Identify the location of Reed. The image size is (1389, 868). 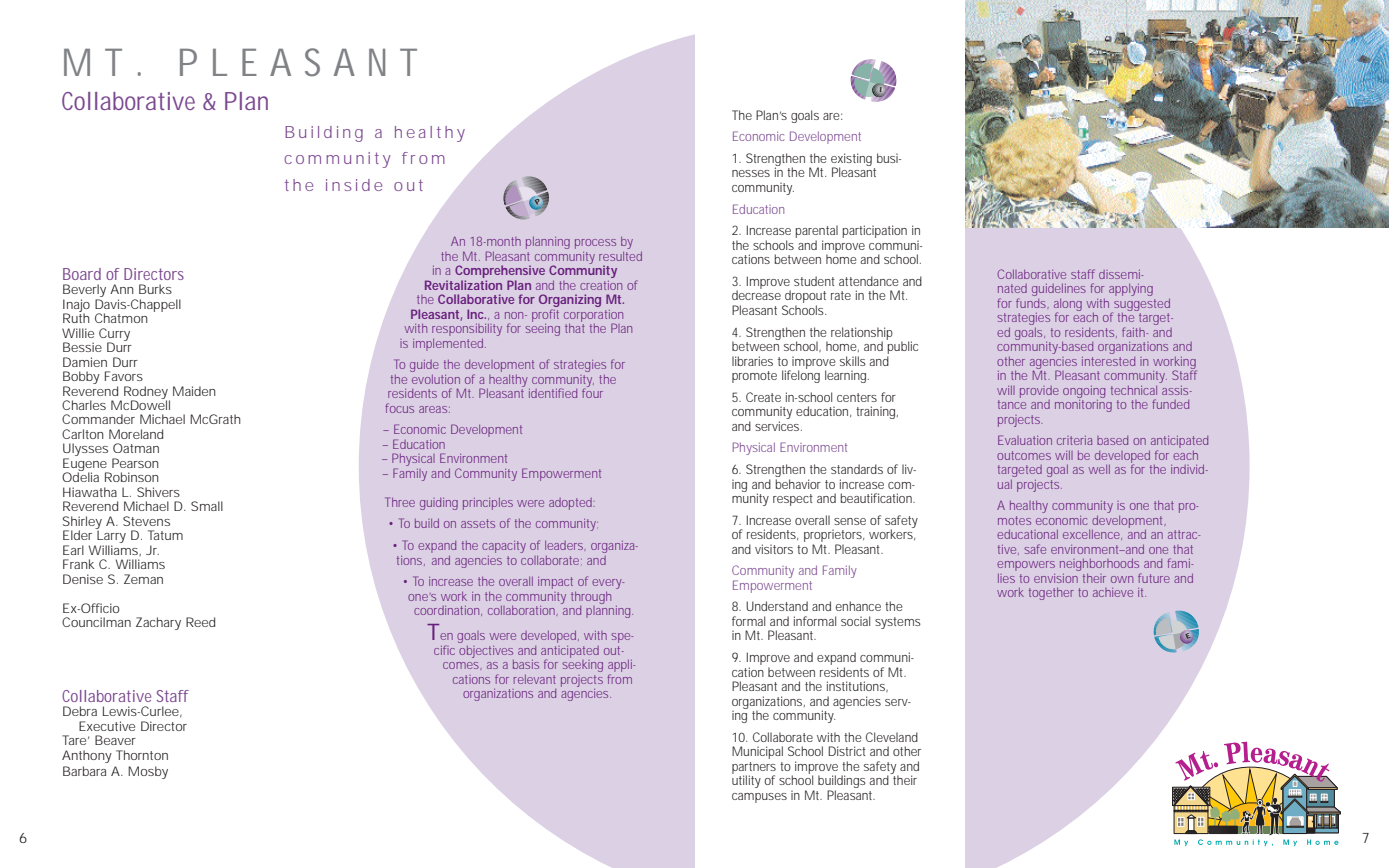
(200, 622).
